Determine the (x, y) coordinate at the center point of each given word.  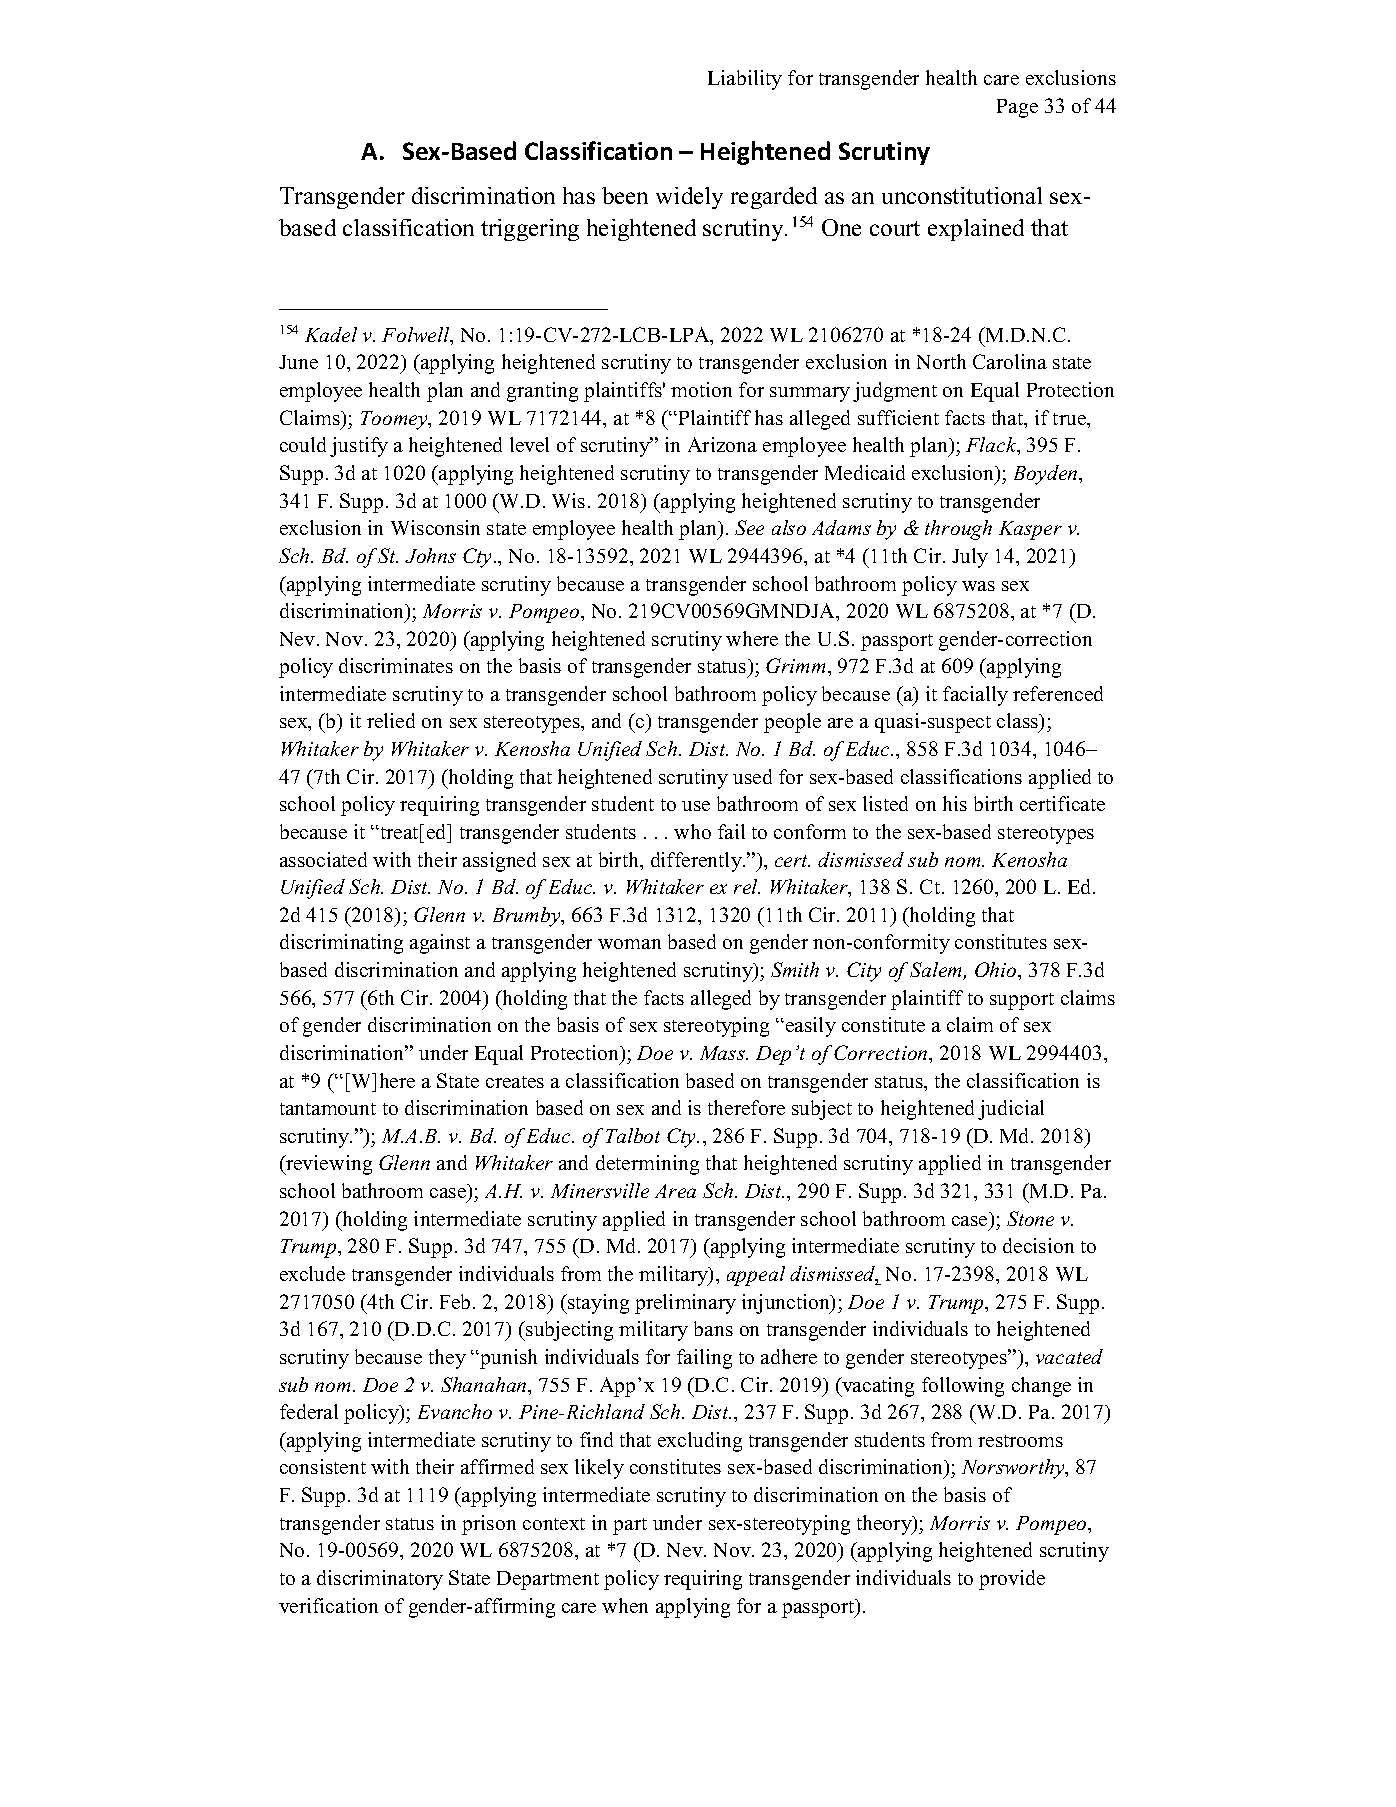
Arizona (722, 444)
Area (675, 1191)
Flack (992, 446)
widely (689, 198)
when (625, 1605)
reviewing (328, 1165)
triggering (530, 230)
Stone (1030, 1218)
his (955, 803)
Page (1017, 108)
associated (323, 859)
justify (359, 447)
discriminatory (380, 1580)
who (692, 831)
